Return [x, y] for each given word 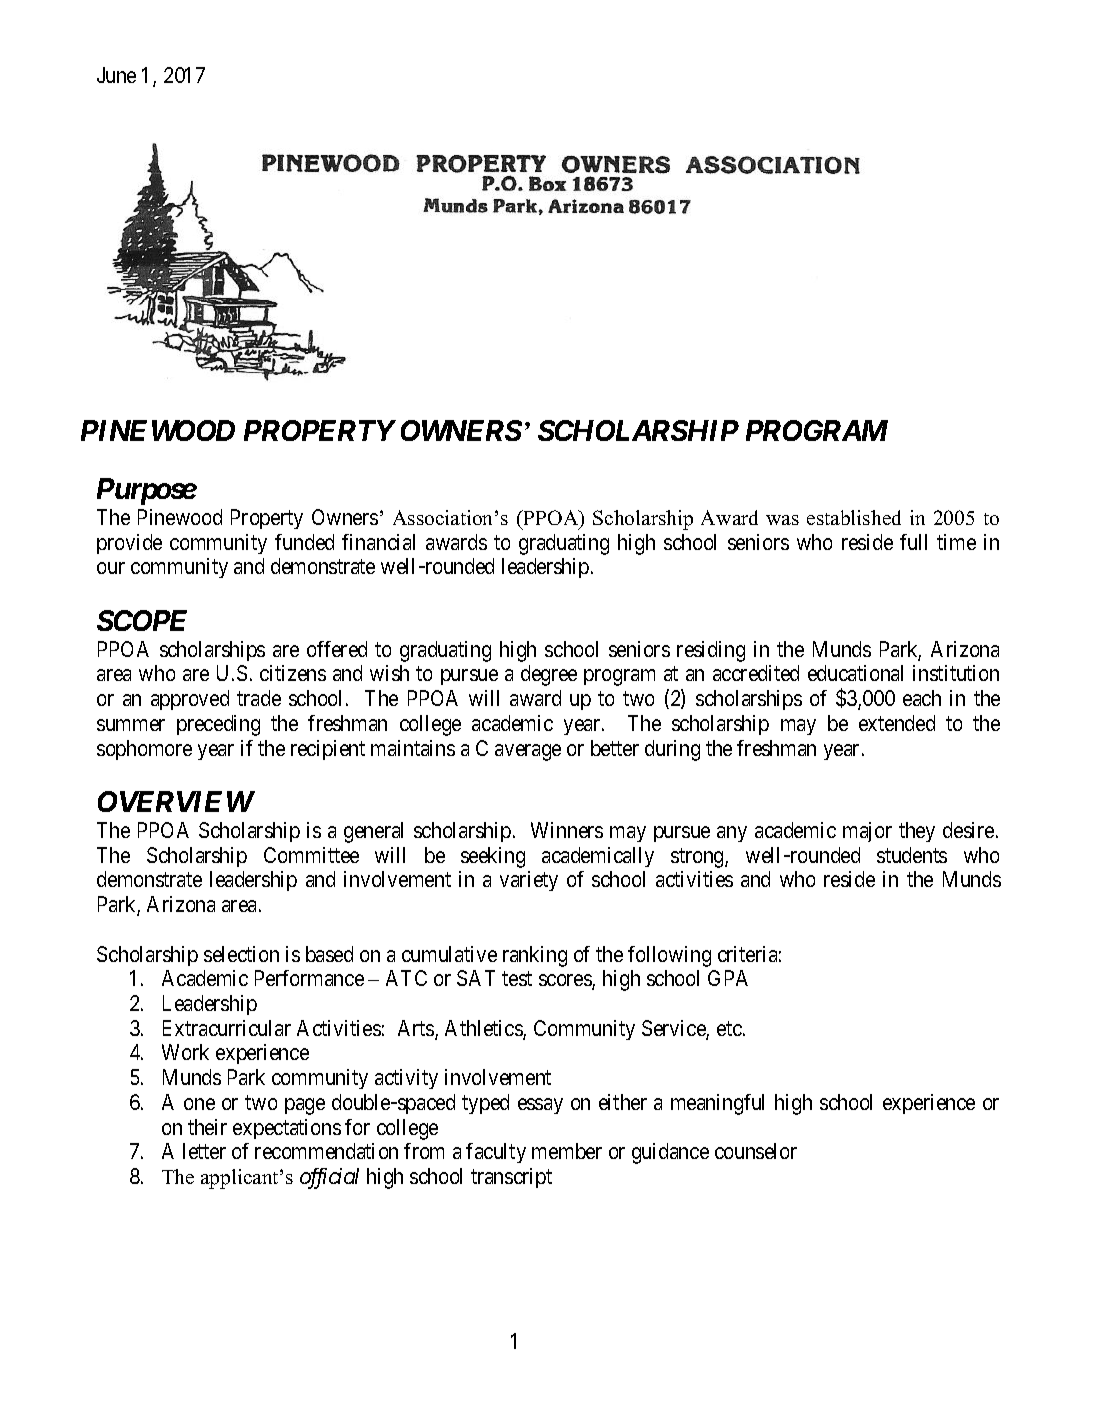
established [854, 517]
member [567, 1151]
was [782, 520]
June [116, 75]
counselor [756, 1151]
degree [549, 675]
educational [855, 673]
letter [204, 1151]
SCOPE [142, 620]
